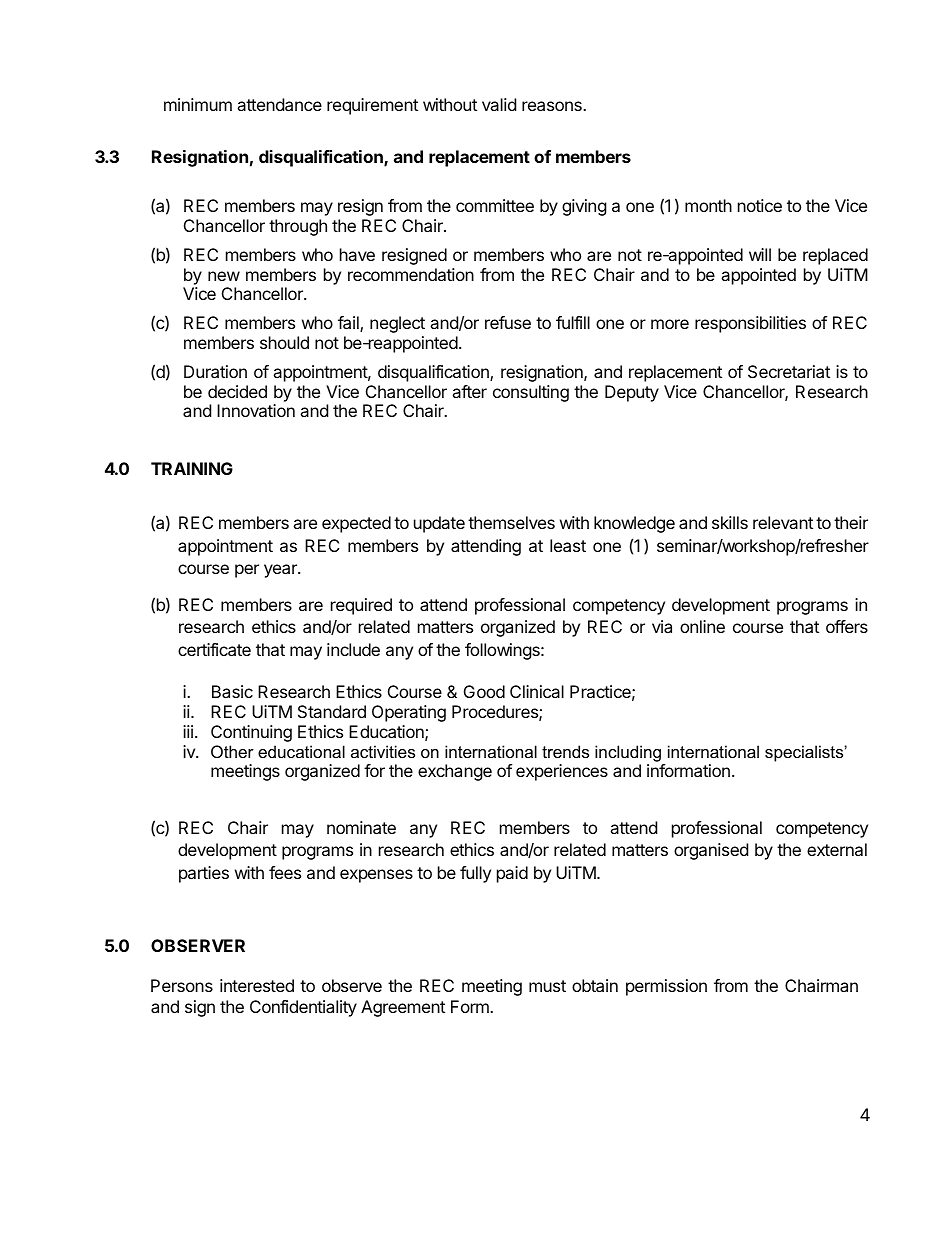 This screenshot has width=952, height=1233. What do you see at coordinates (499, 104) in the screenshot?
I see `valid` at bounding box center [499, 104].
